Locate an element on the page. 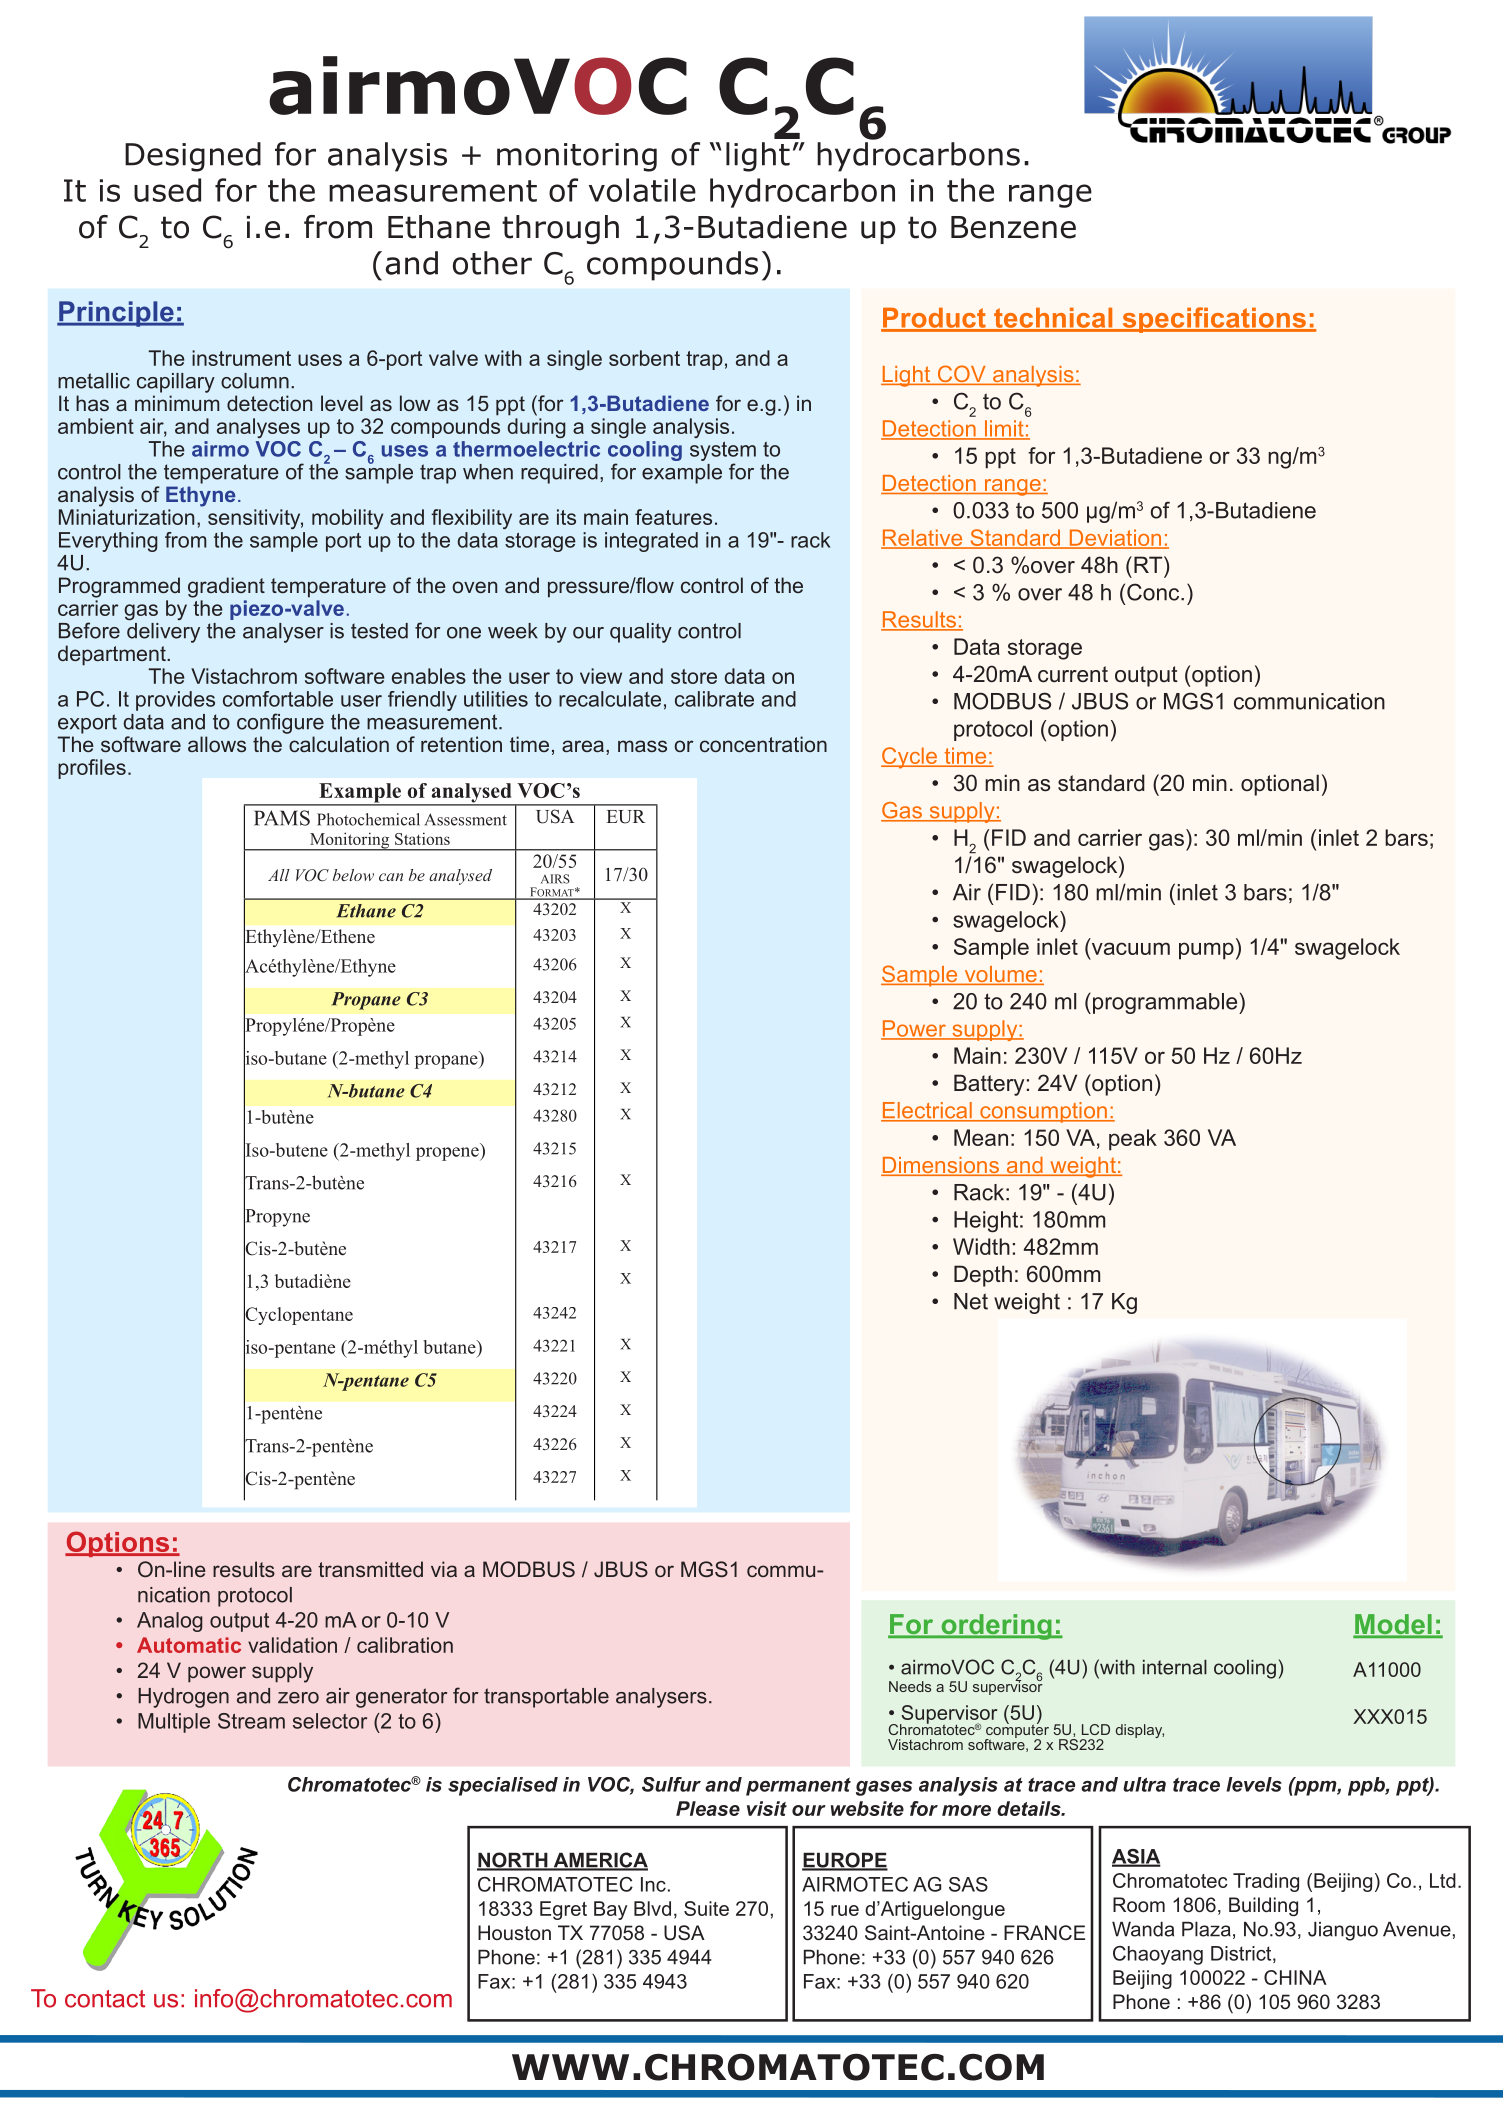 This document has width=1503, height=2126. Analog is located at coordinates (170, 1622).
